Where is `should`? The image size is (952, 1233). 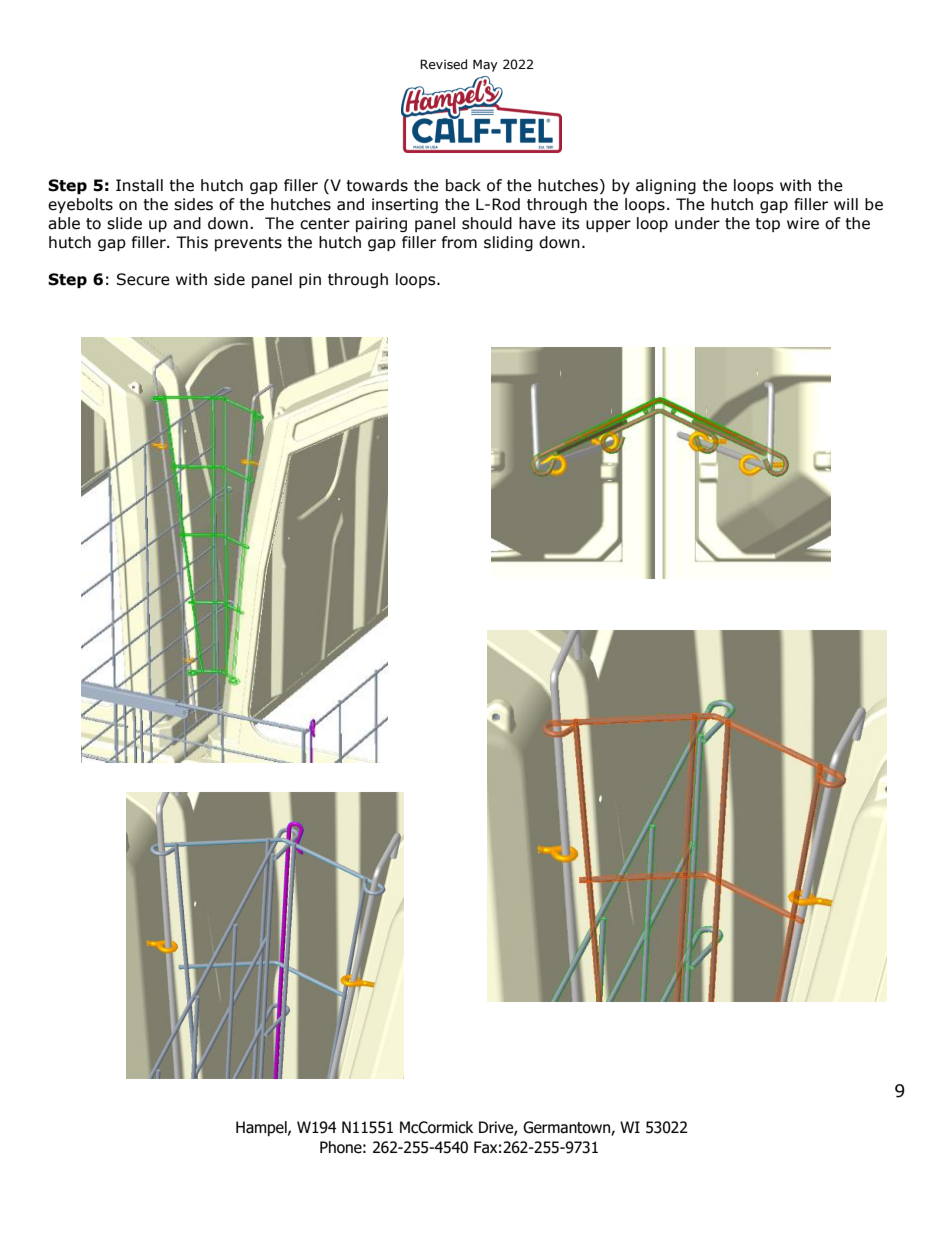
should is located at coordinates (487, 223).
